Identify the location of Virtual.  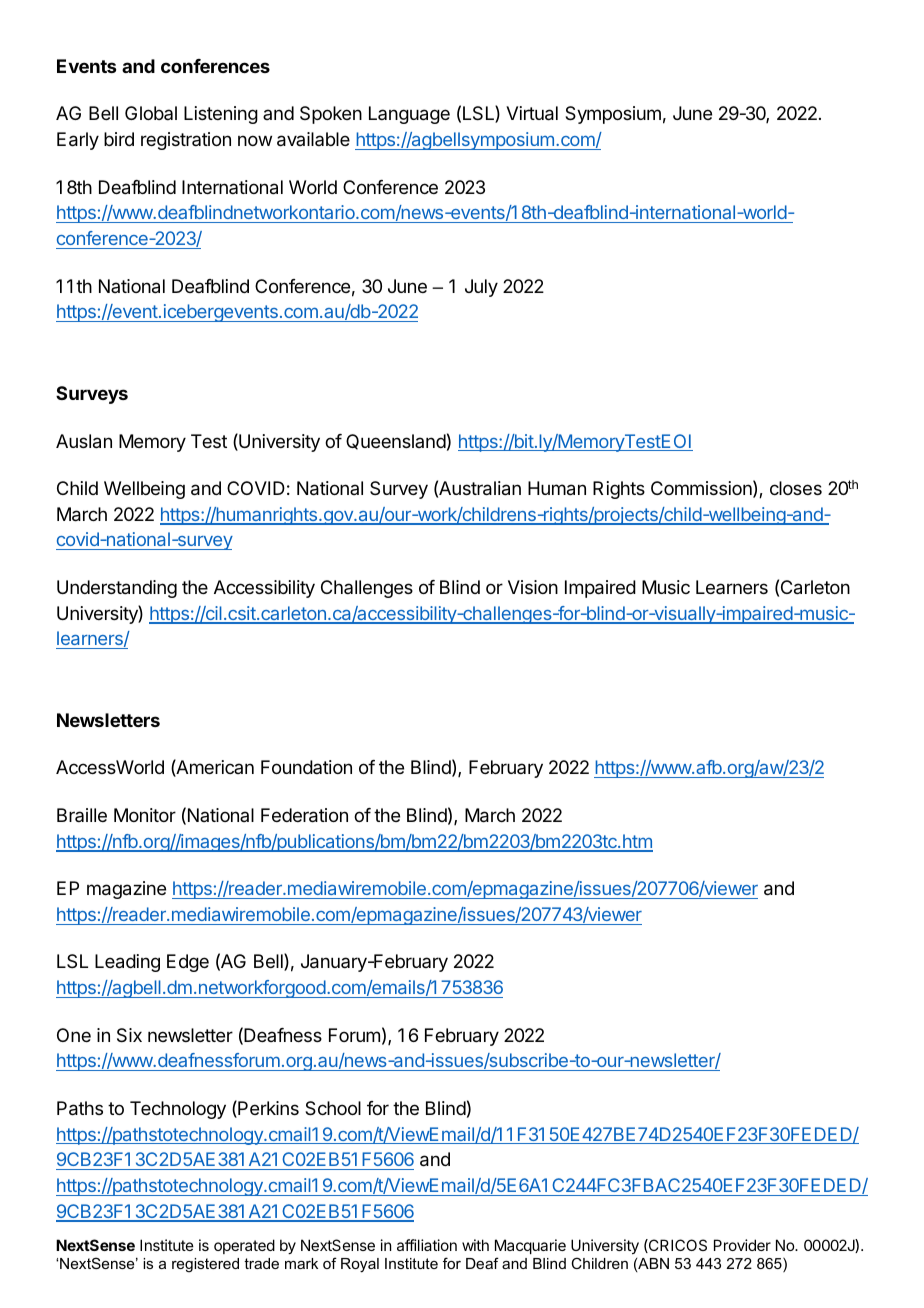
(532, 113).
